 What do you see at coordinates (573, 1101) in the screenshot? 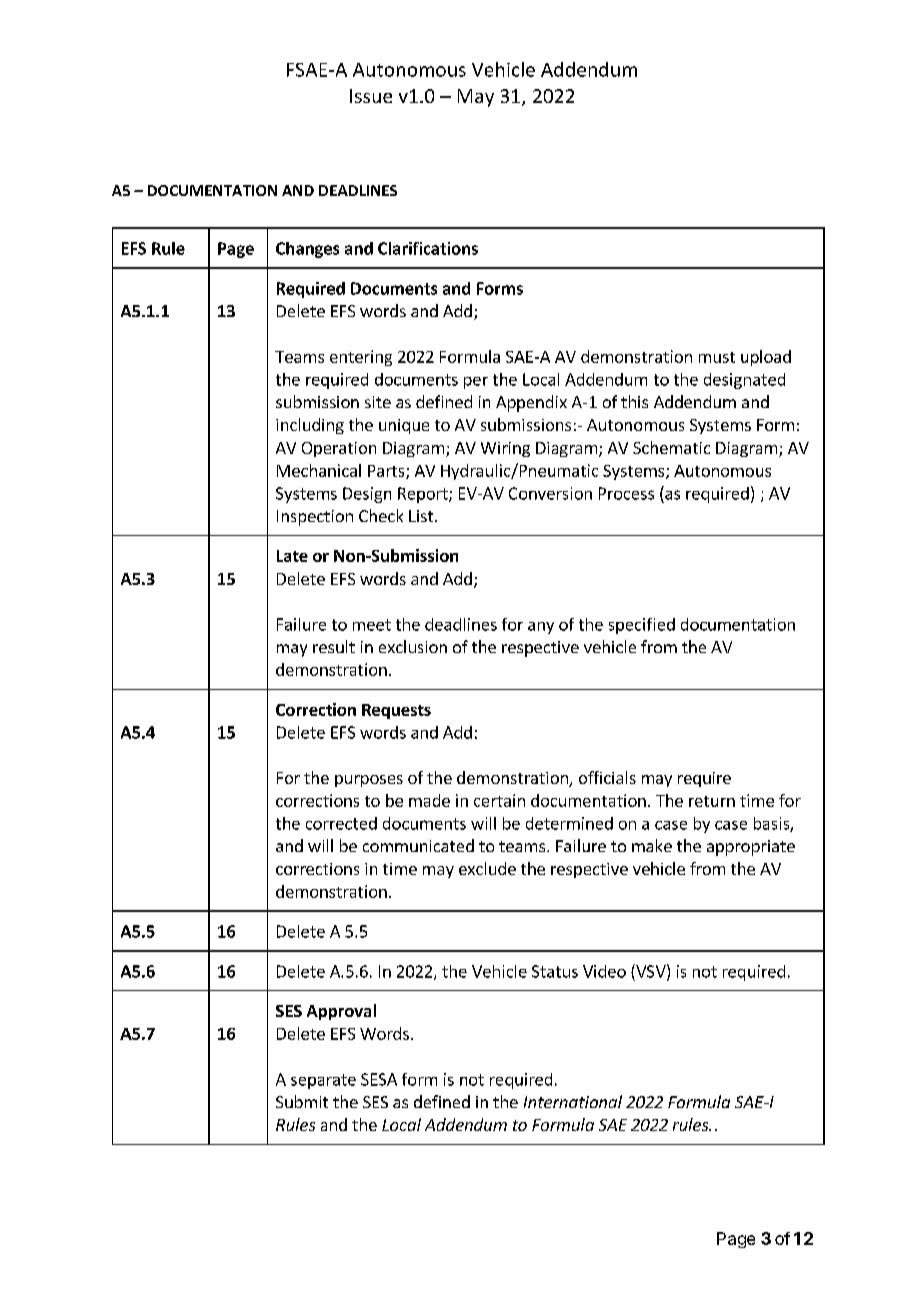
I see `International` at bounding box center [573, 1101].
